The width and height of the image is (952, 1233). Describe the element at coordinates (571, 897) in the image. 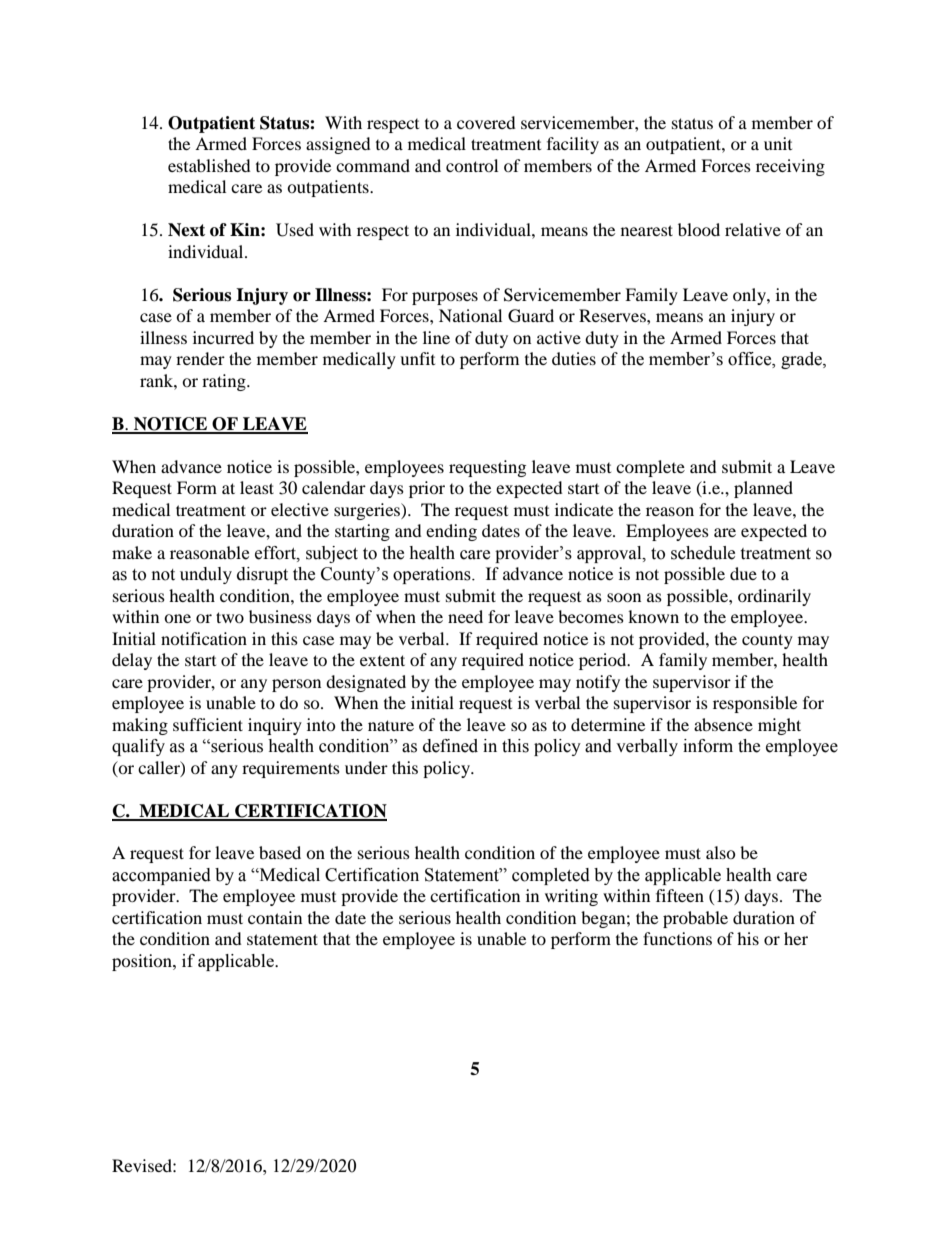

I see `writing` at that location.
